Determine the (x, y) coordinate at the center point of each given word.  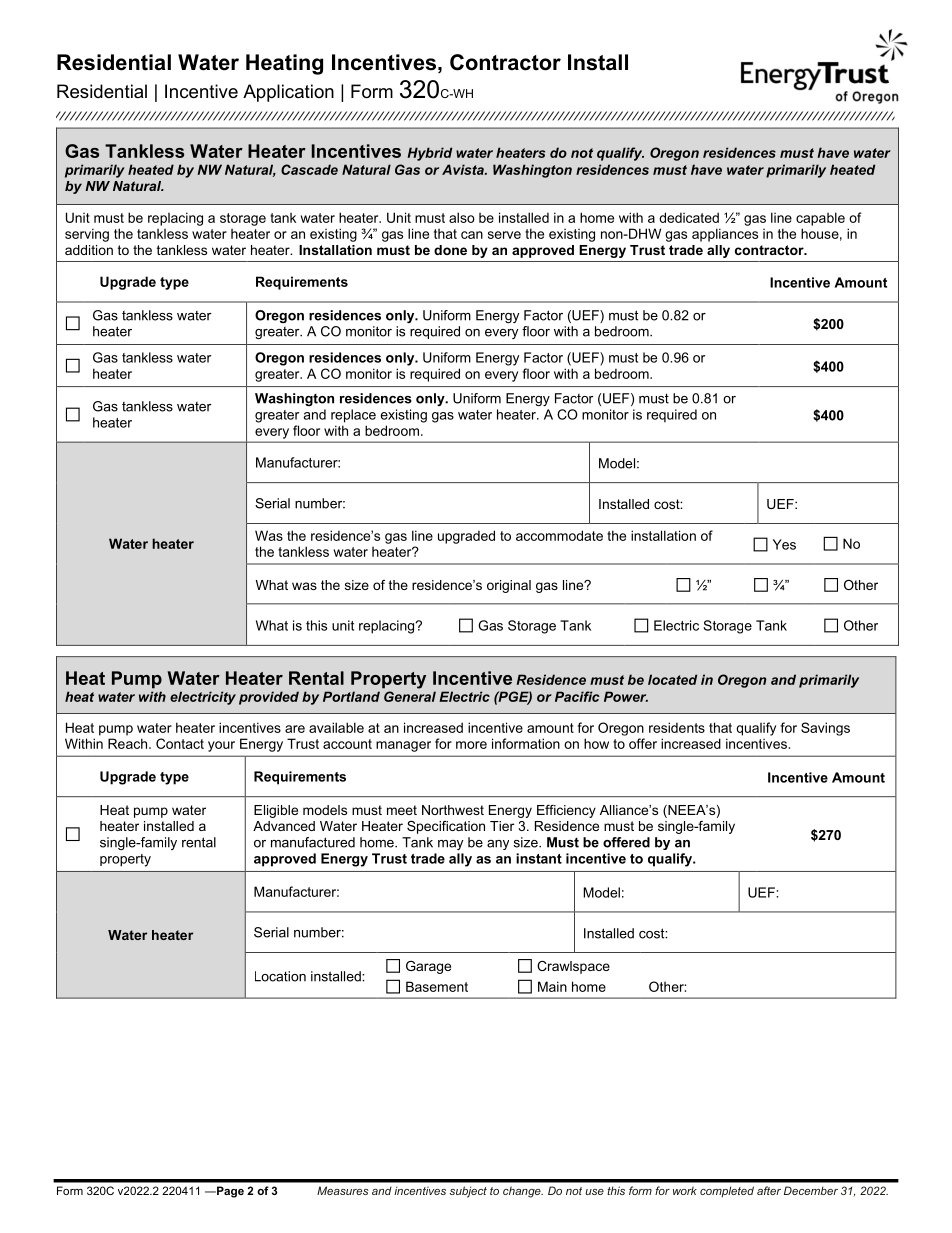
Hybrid (429, 154)
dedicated (689, 217)
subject (468, 1192)
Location (280, 976)
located (672, 679)
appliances (725, 235)
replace (353, 416)
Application (288, 93)
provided (269, 698)
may (450, 845)
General (410, 696)
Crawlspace (573, 967)
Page (229, 1192)
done (450, 250)
